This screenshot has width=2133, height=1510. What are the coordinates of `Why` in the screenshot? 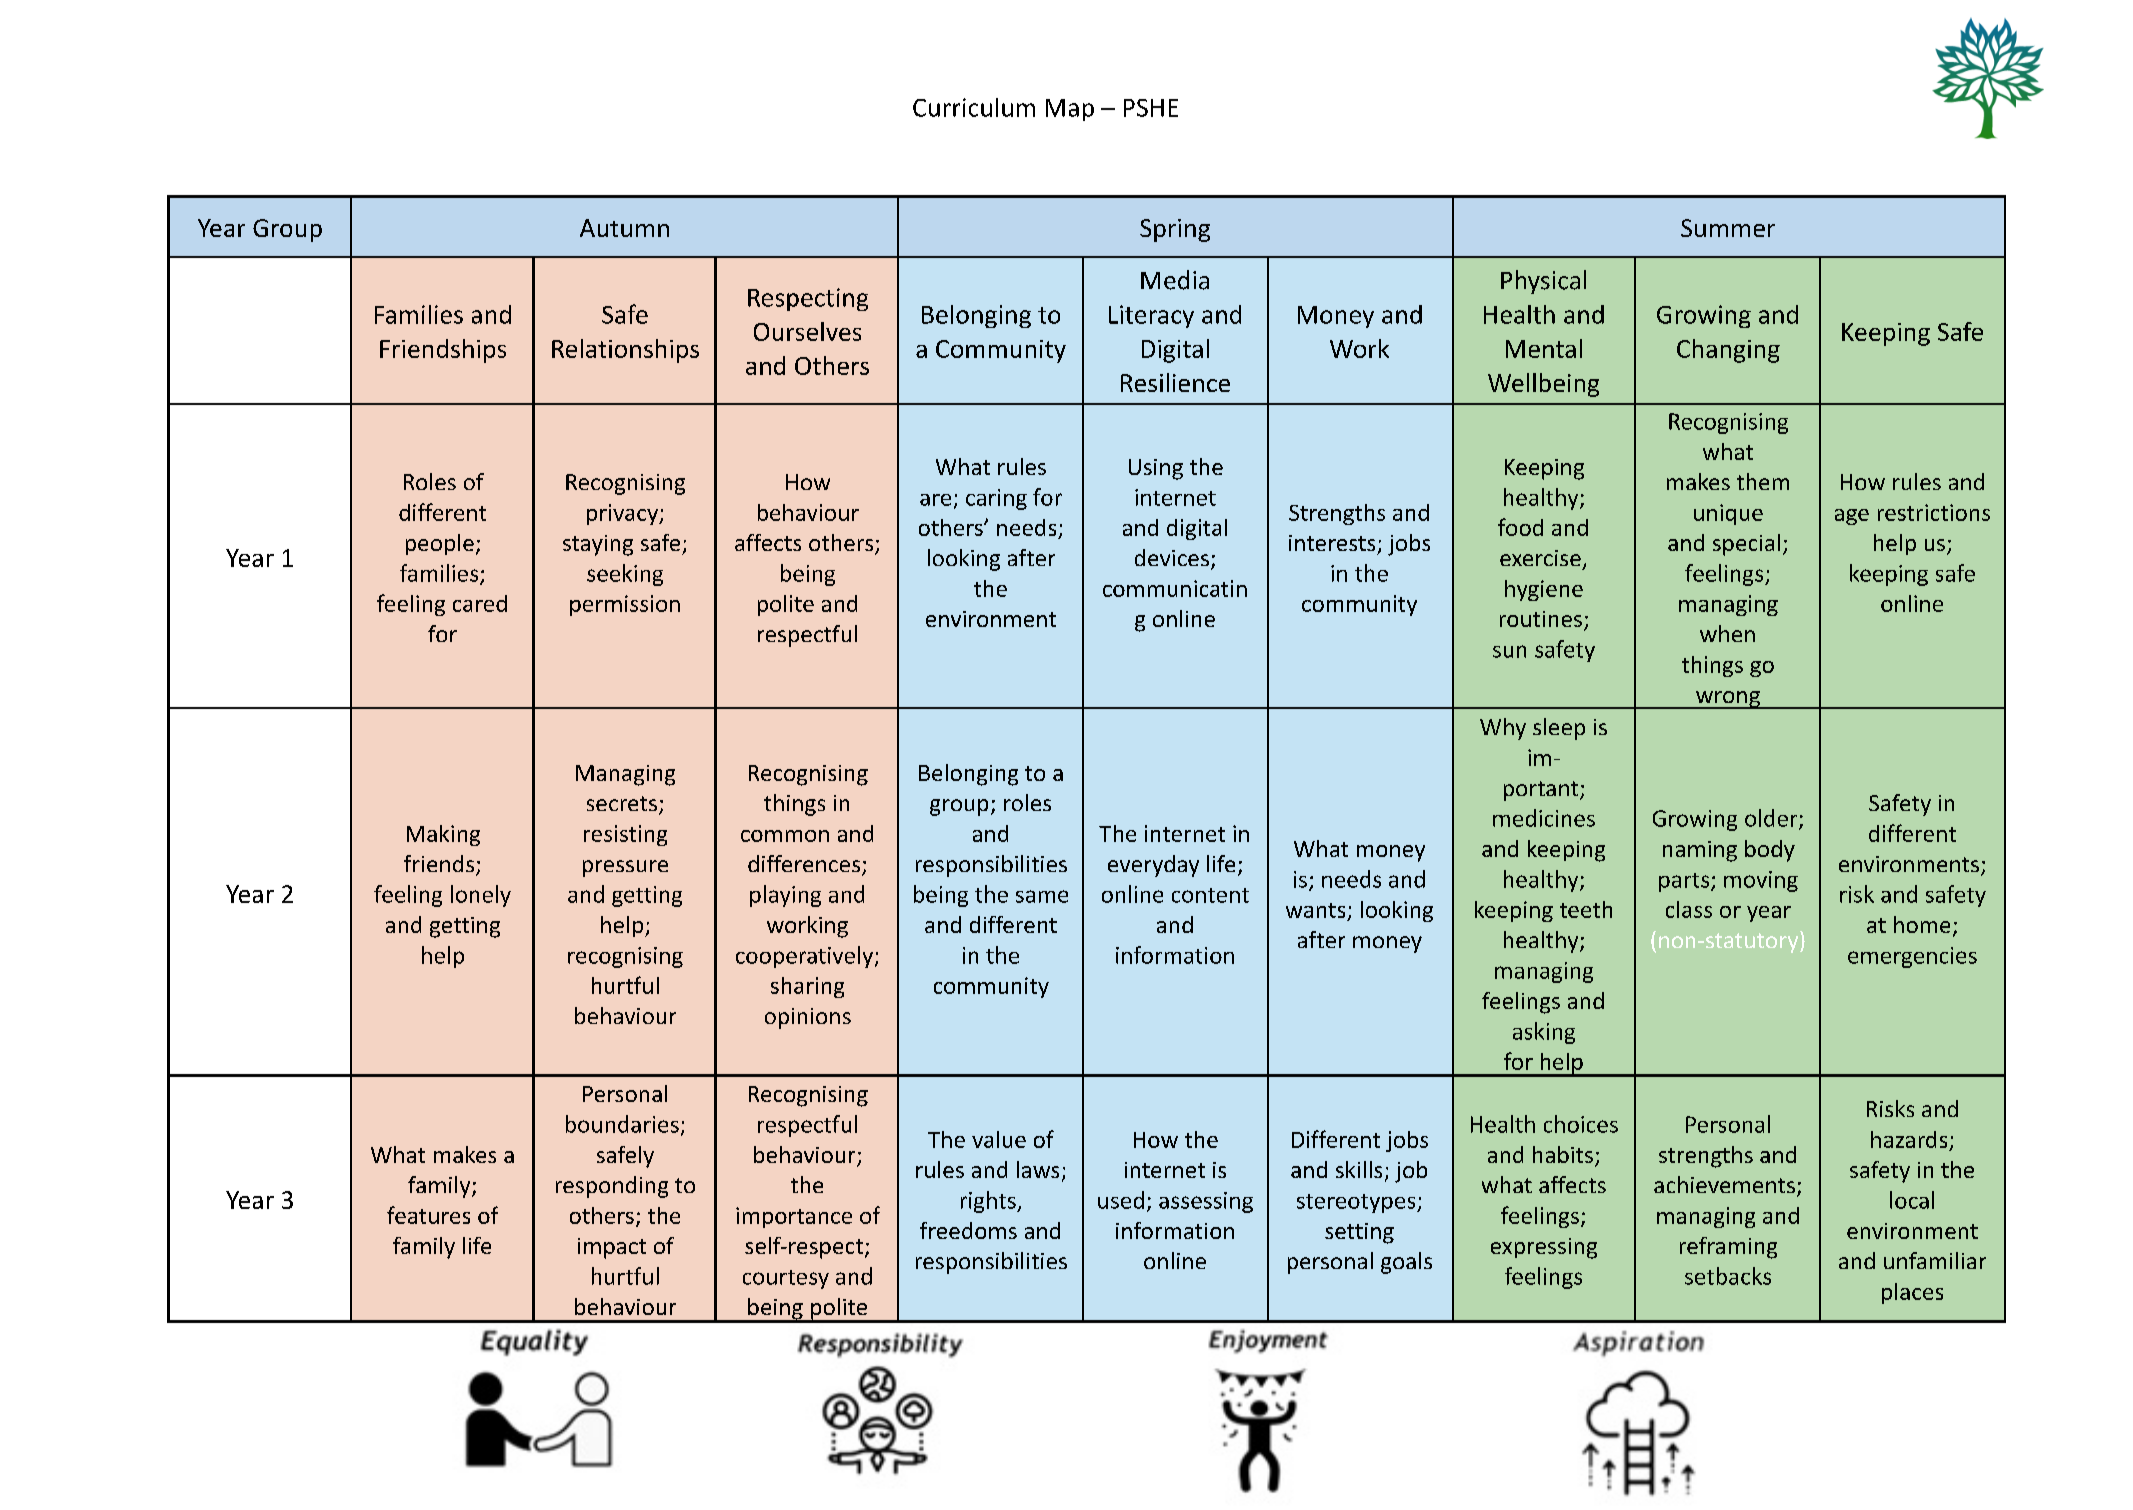 It's located at (1503, 729).
